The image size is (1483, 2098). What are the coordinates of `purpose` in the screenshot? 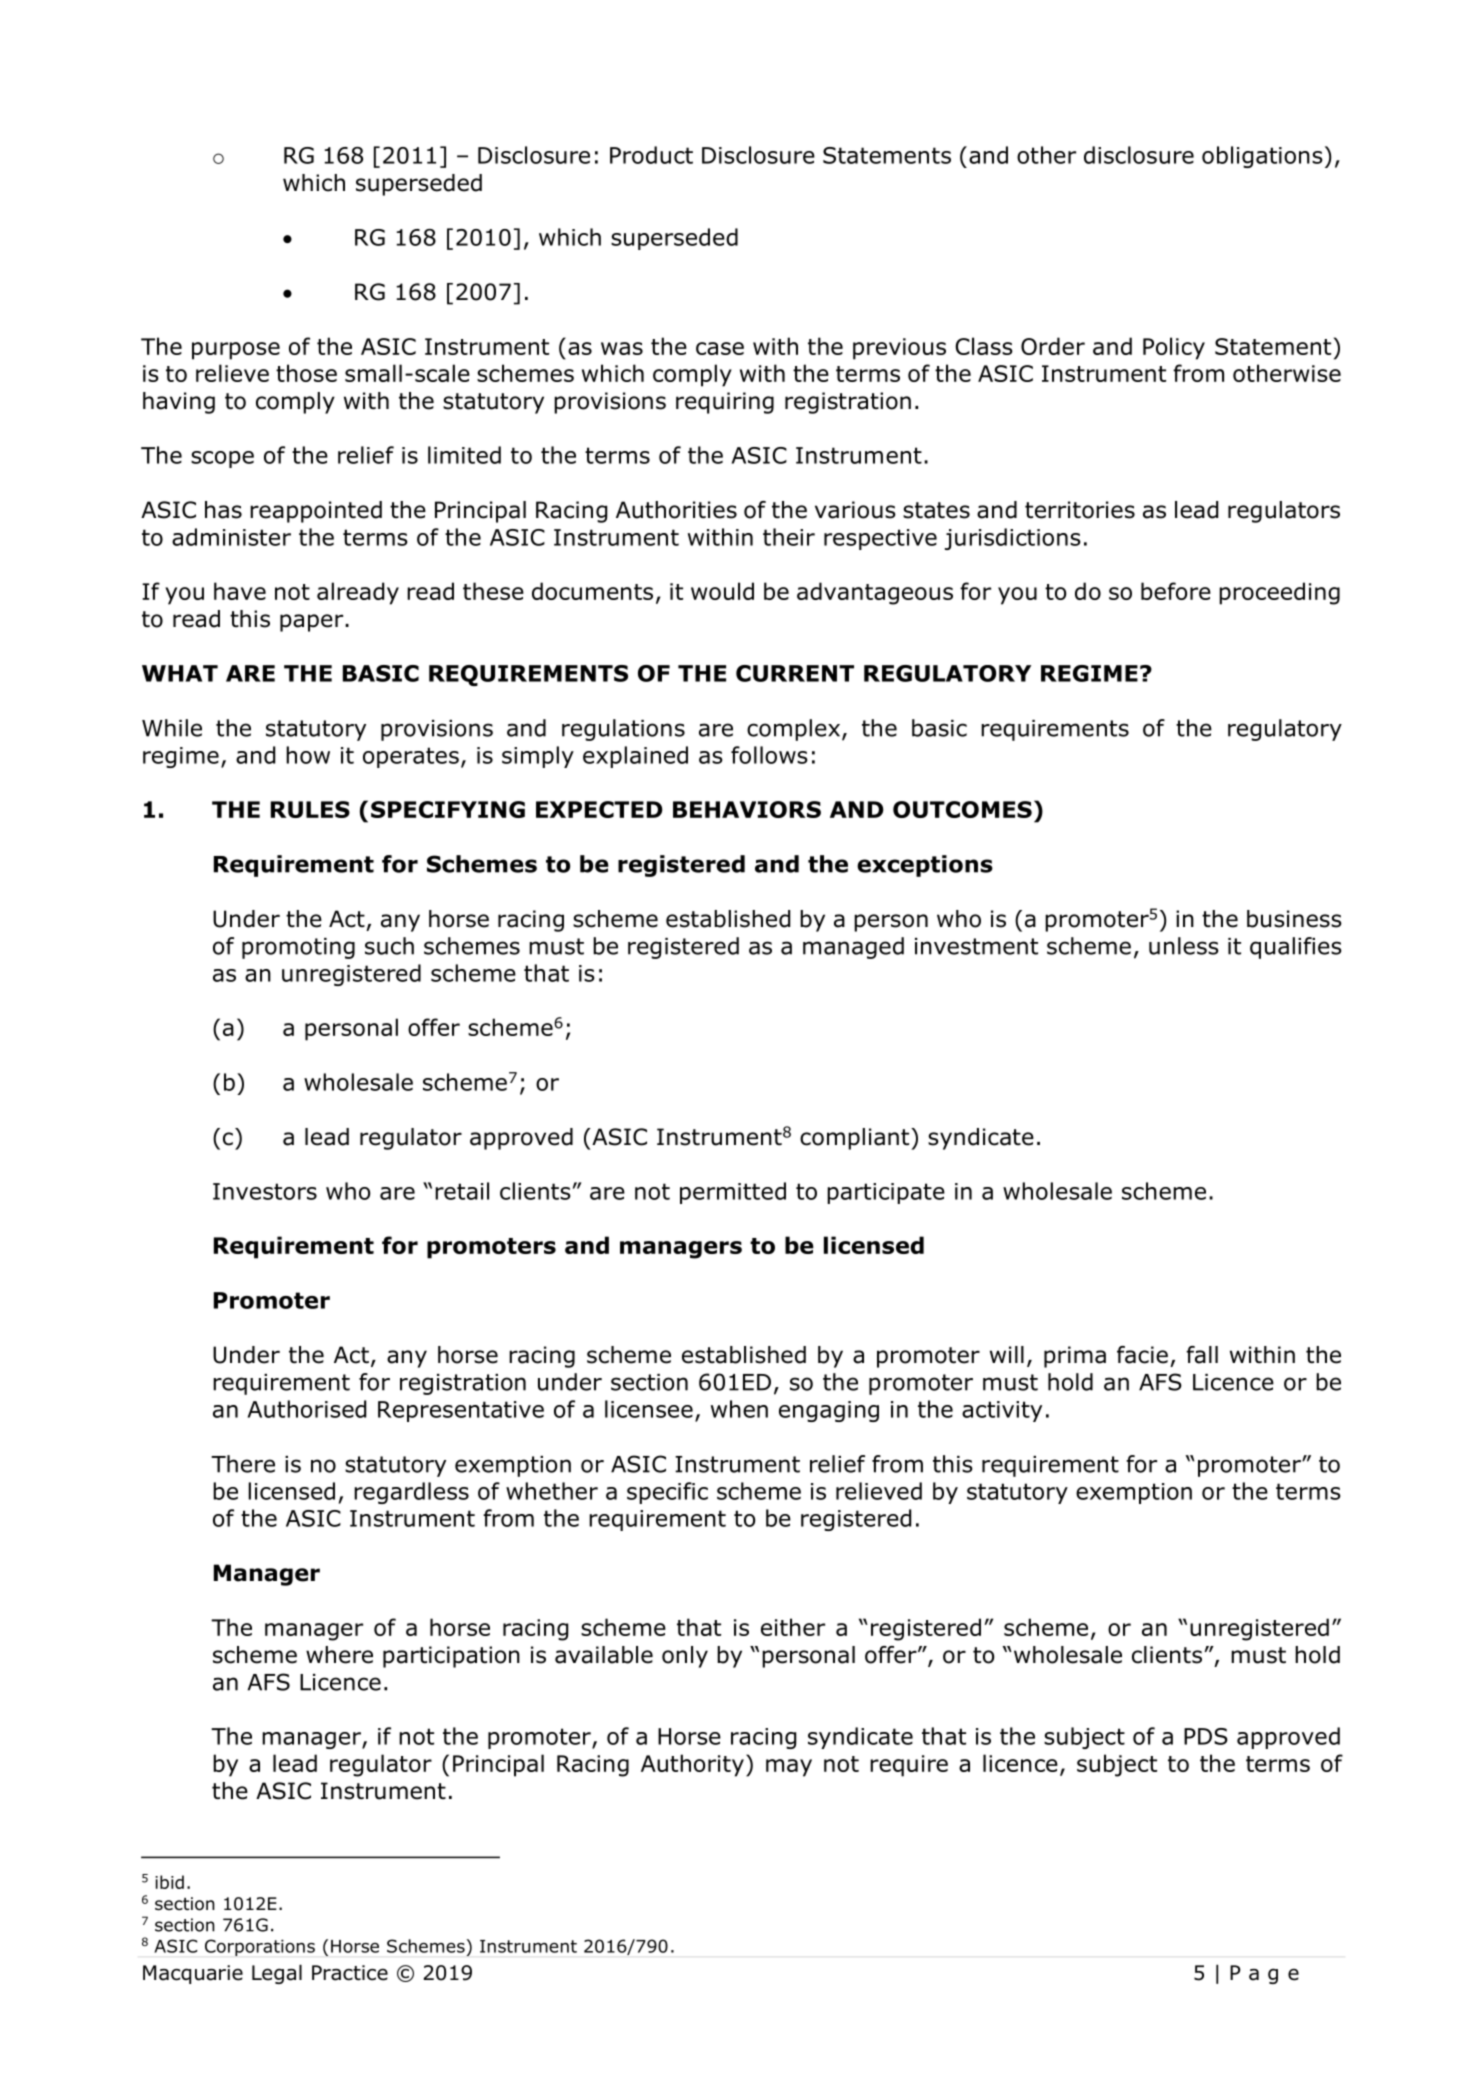 It's located at (236, 351).
